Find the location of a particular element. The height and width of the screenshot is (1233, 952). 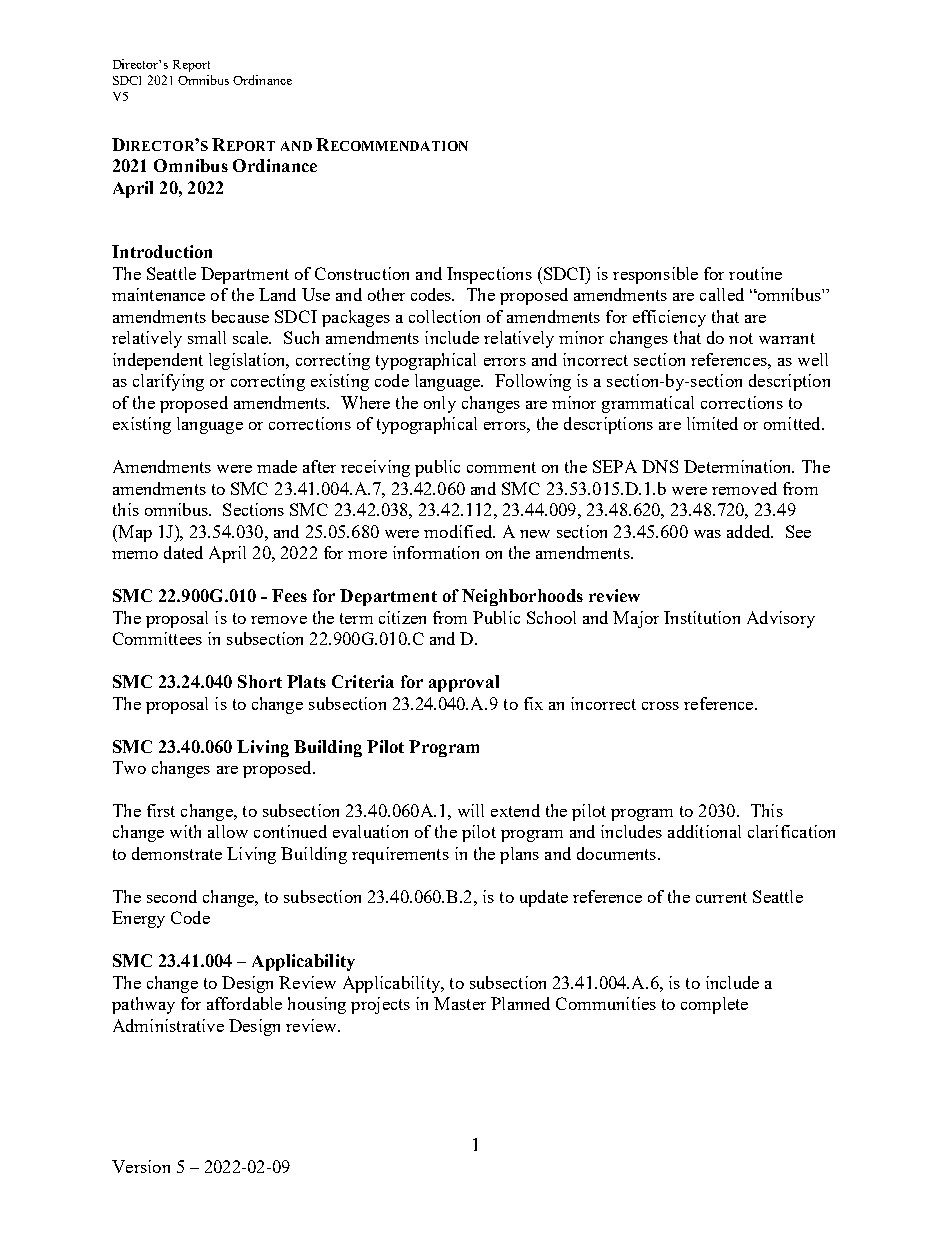

called is located at coordinates (722, 294).
